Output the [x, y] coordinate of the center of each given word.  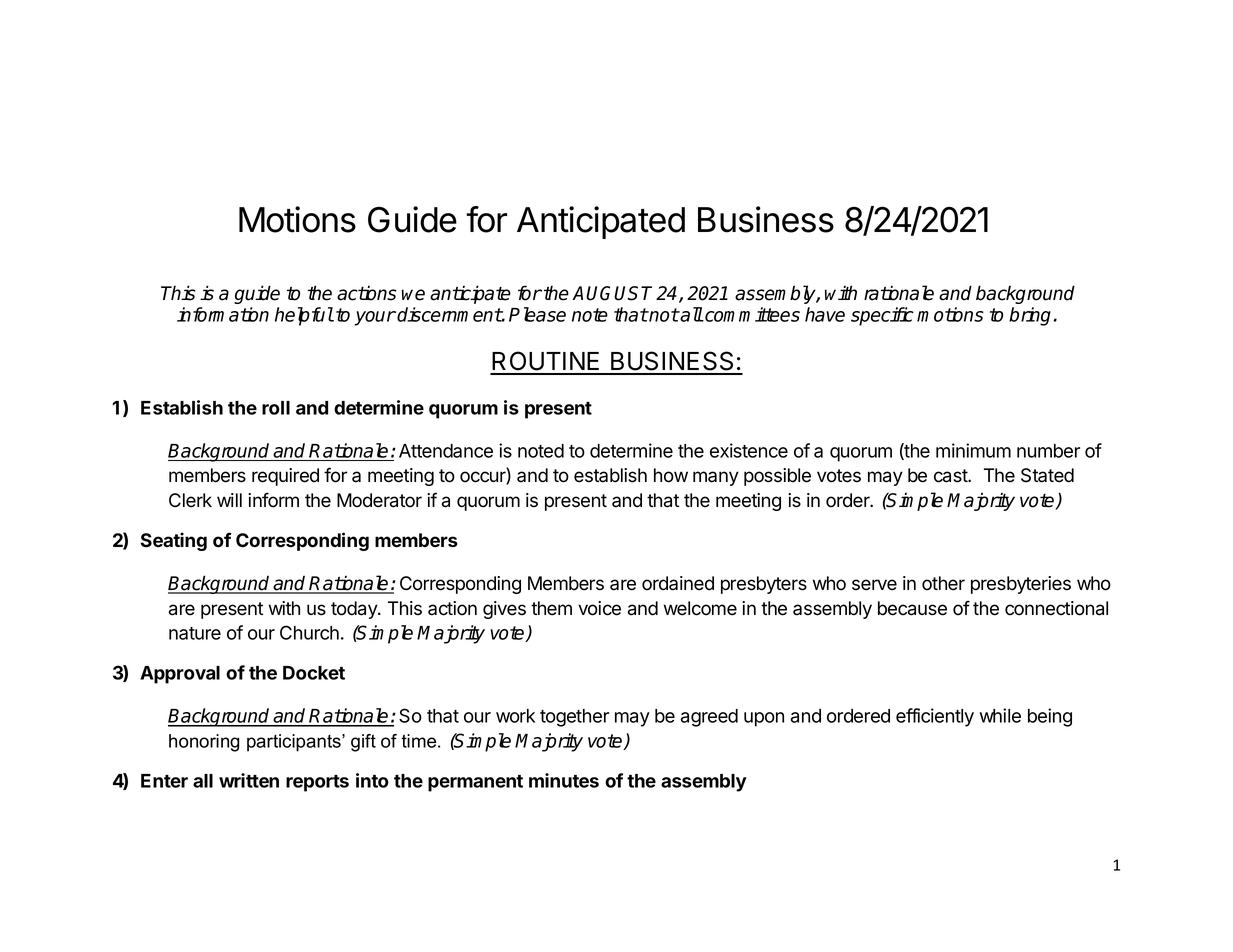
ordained [678, 583]
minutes [564, 780]
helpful [304, 316]
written [249, 780]
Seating [174, 541]
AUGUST [612, 293]
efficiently [935, 717]
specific [882, 316]
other [943, 583]
